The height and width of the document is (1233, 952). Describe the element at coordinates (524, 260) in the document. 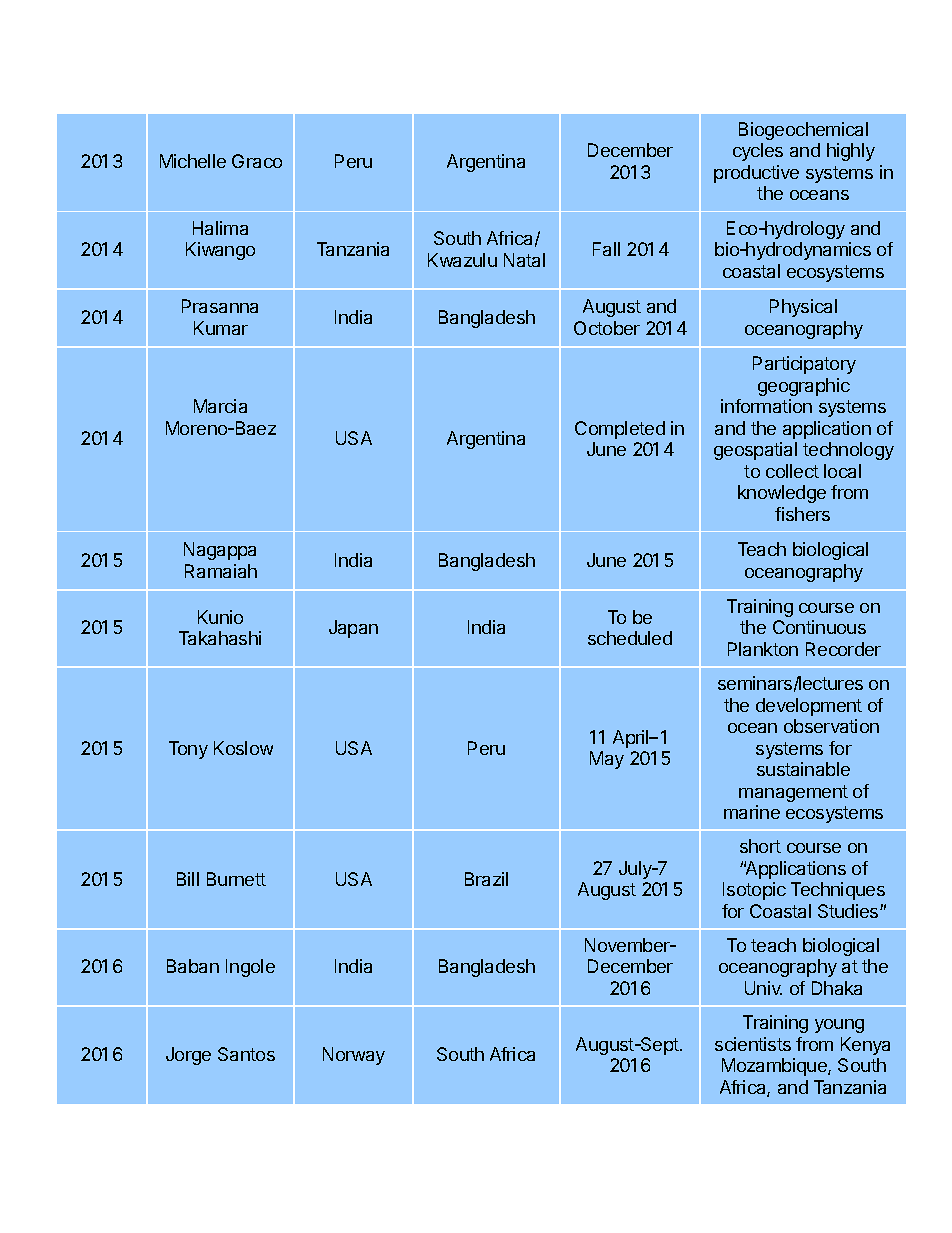

I see `Natal` at that location.
